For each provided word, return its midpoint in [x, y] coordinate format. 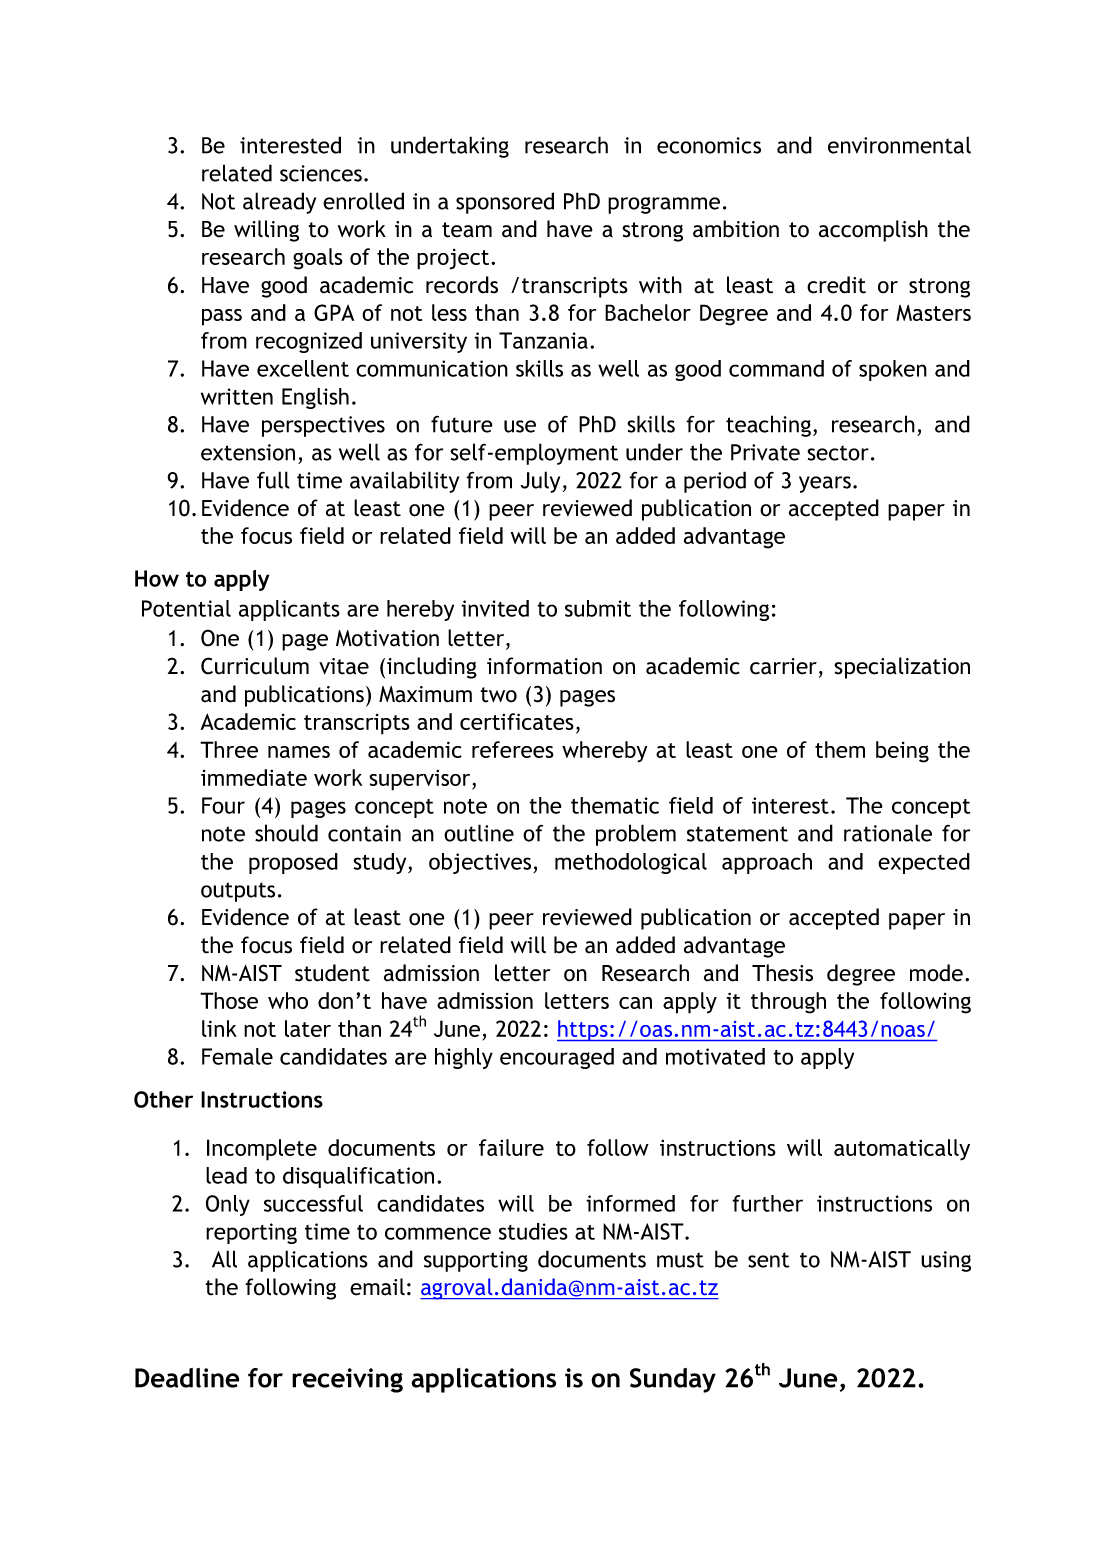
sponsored [505, 203]
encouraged [557, 1058]
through [788, 1003]
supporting [476, 1261]
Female [237, 1056]
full [273, 480]
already [279, 203]
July [540, 482]
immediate [254, 777]
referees [513, 749]
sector [838, 453]
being [902, 752]
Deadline [187, 1378]
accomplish [873, 231]
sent [769, 1260]
